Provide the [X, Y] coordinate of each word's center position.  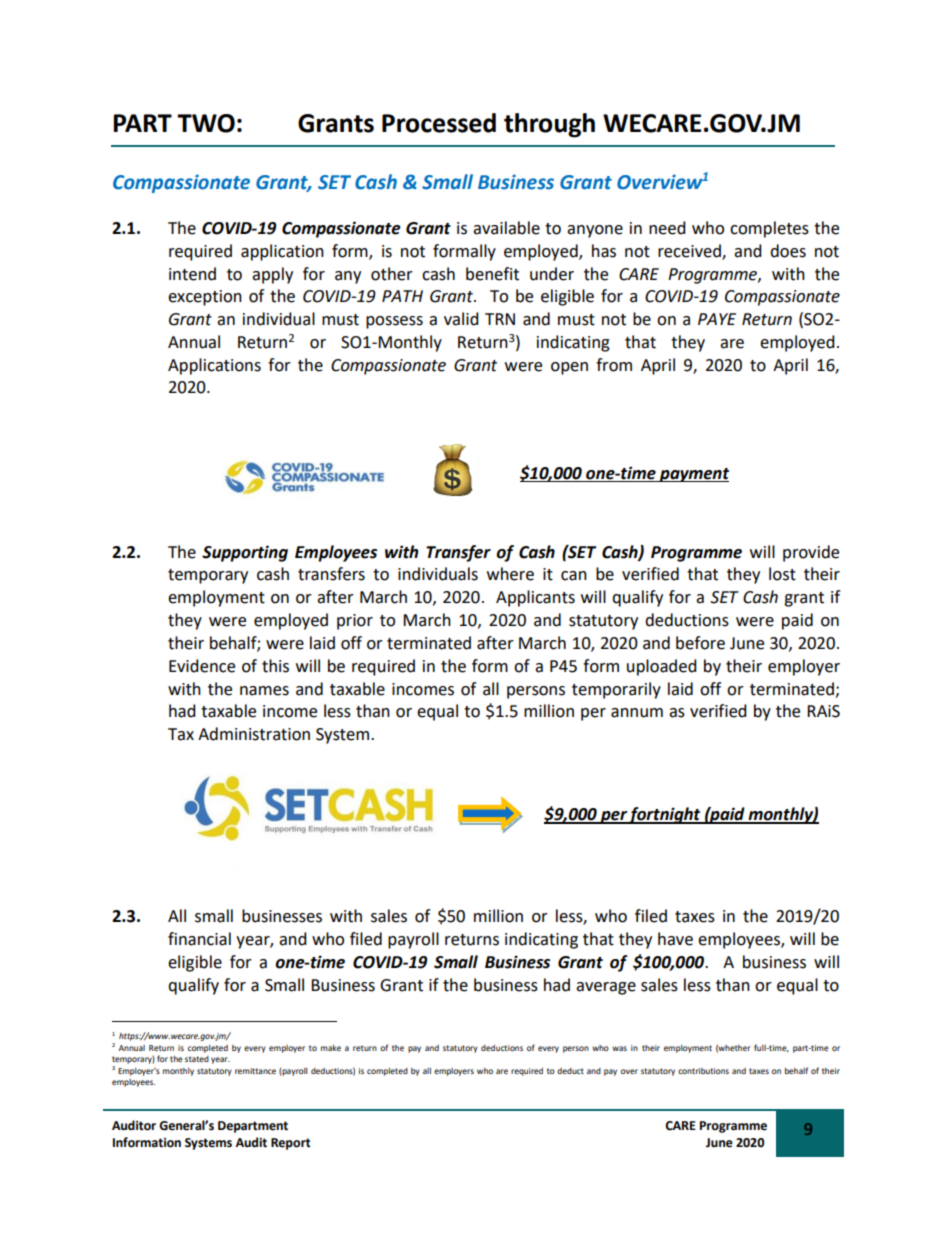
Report [291, 1144]
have [675, 939]
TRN [500, 319]
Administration [254, 734]
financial [199, 939]
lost [782, 574]
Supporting [245, 553]
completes [769, 229]
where [510, 574]
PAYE [717, 319]
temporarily [616, 690]
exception [205, 298]
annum [637, 713]
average [606, 988]
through [549, 125]
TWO [206, 123]
